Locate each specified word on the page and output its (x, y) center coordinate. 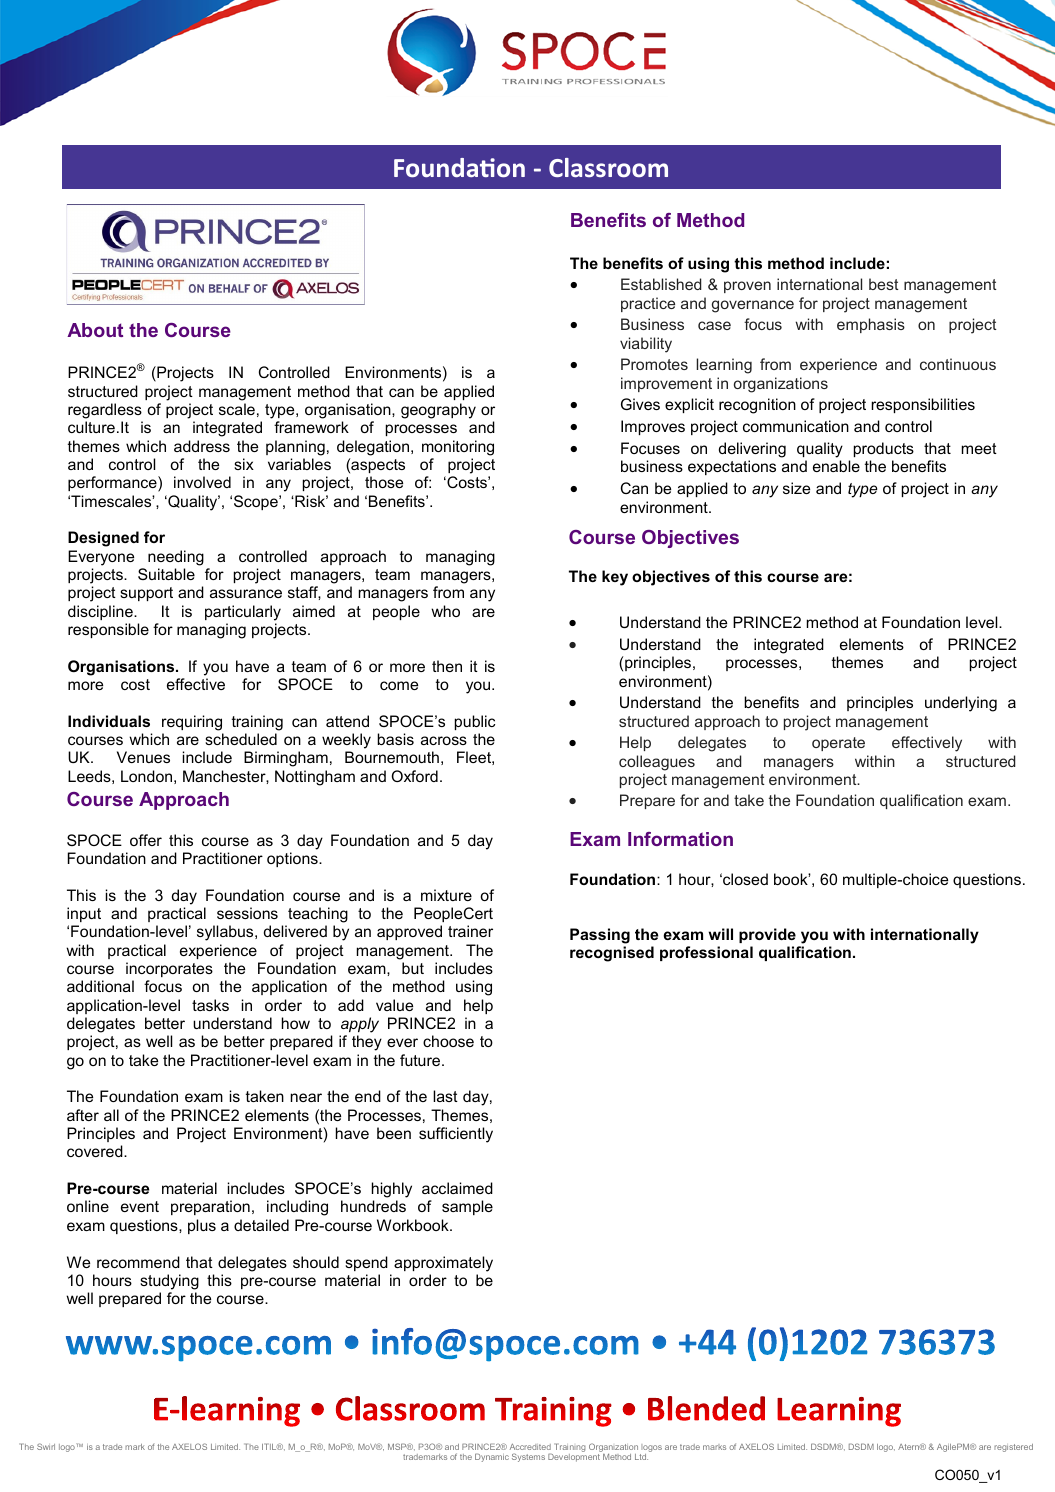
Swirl (46, 1446)
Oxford (414, 776)
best (884, 284)
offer (146, 840)
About (95, 330)
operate (838, 744)
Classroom (608, 167)
